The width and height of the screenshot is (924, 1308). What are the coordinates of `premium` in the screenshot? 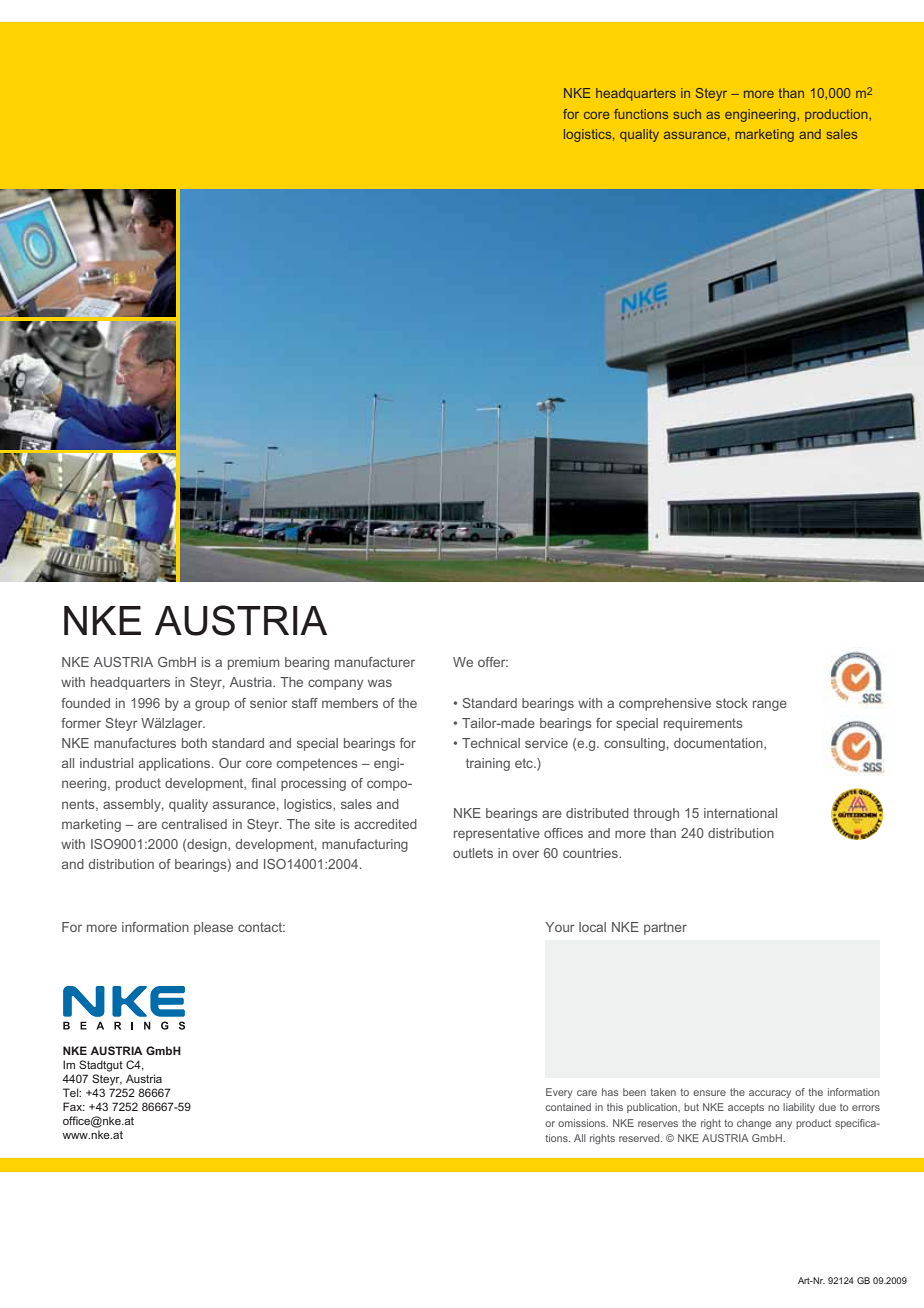 It's located at (253, 663).
